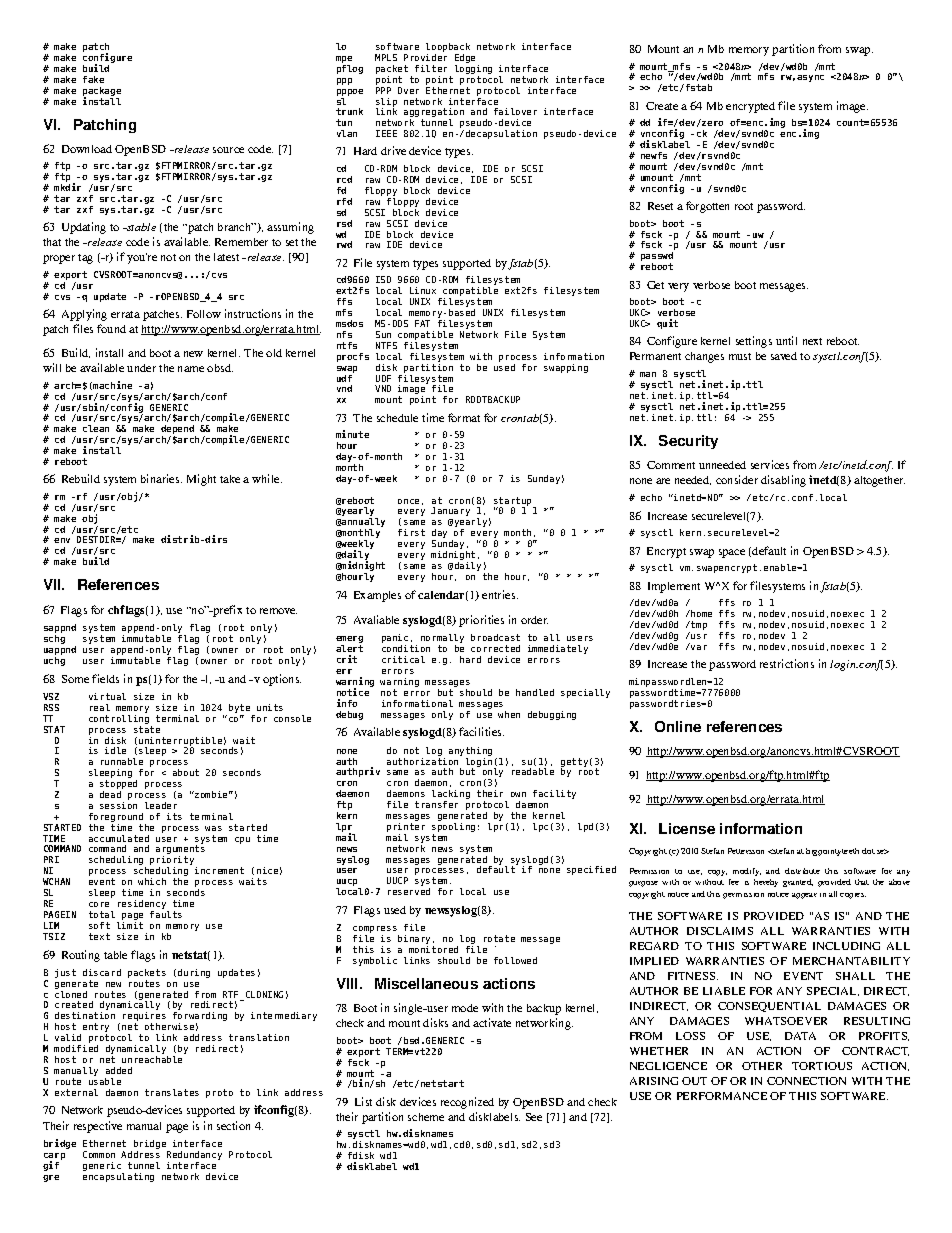 The width and height of the screenshot is (952, 1233). I want to click on package, so click(102, 93).
